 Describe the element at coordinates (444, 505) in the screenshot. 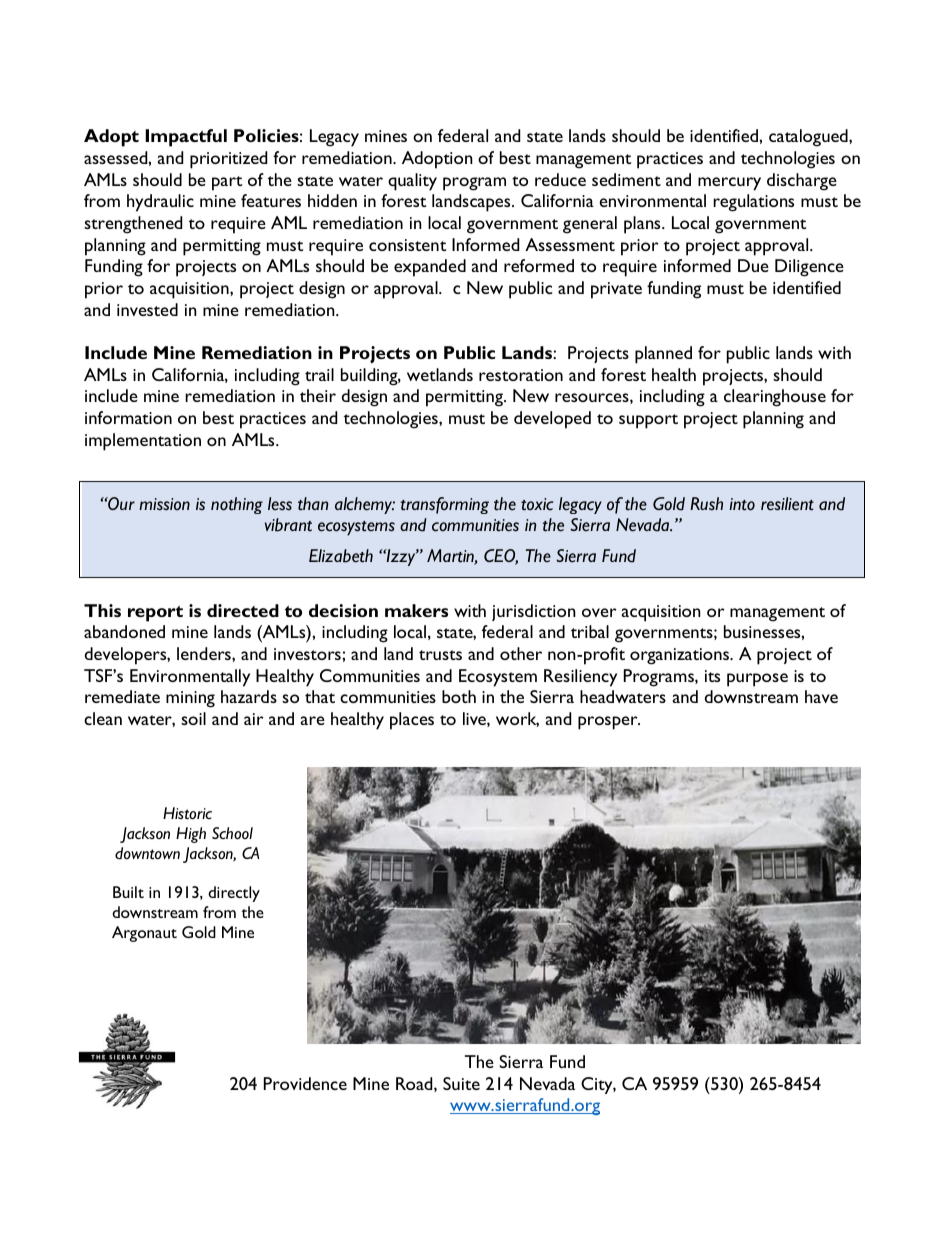

I see `transforming` at that location.
